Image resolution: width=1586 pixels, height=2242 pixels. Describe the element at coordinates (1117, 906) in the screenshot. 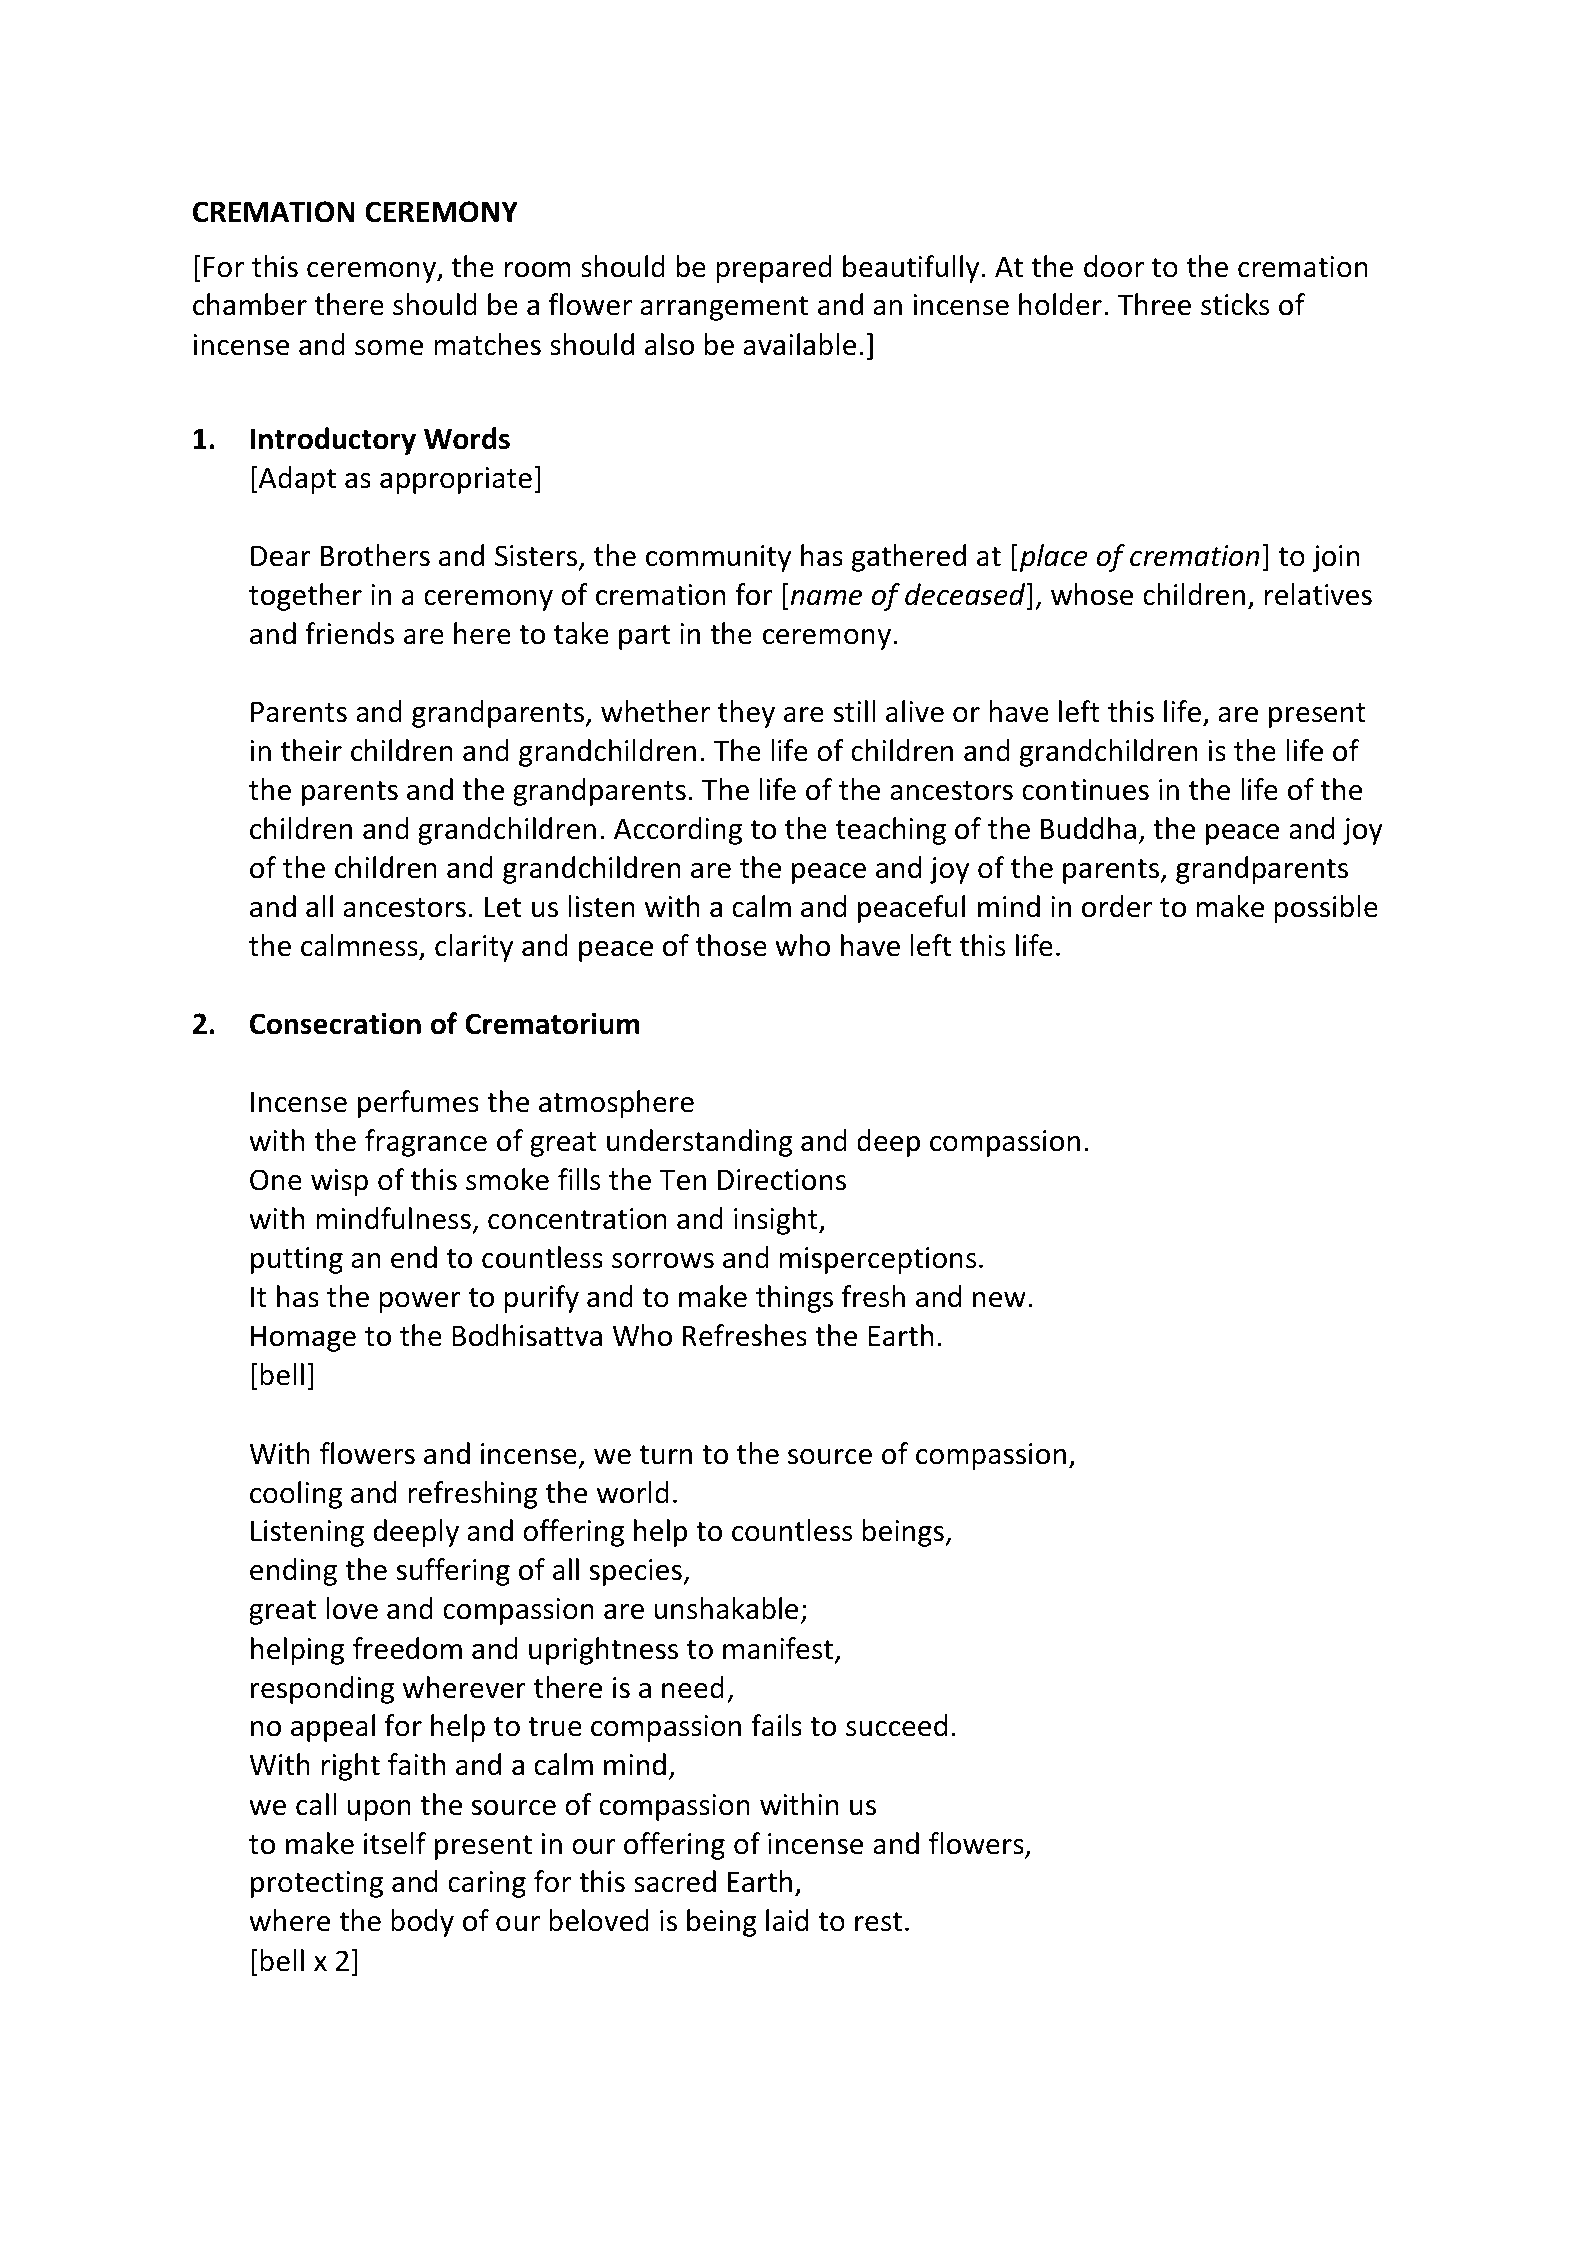

I see `order` at that location.
